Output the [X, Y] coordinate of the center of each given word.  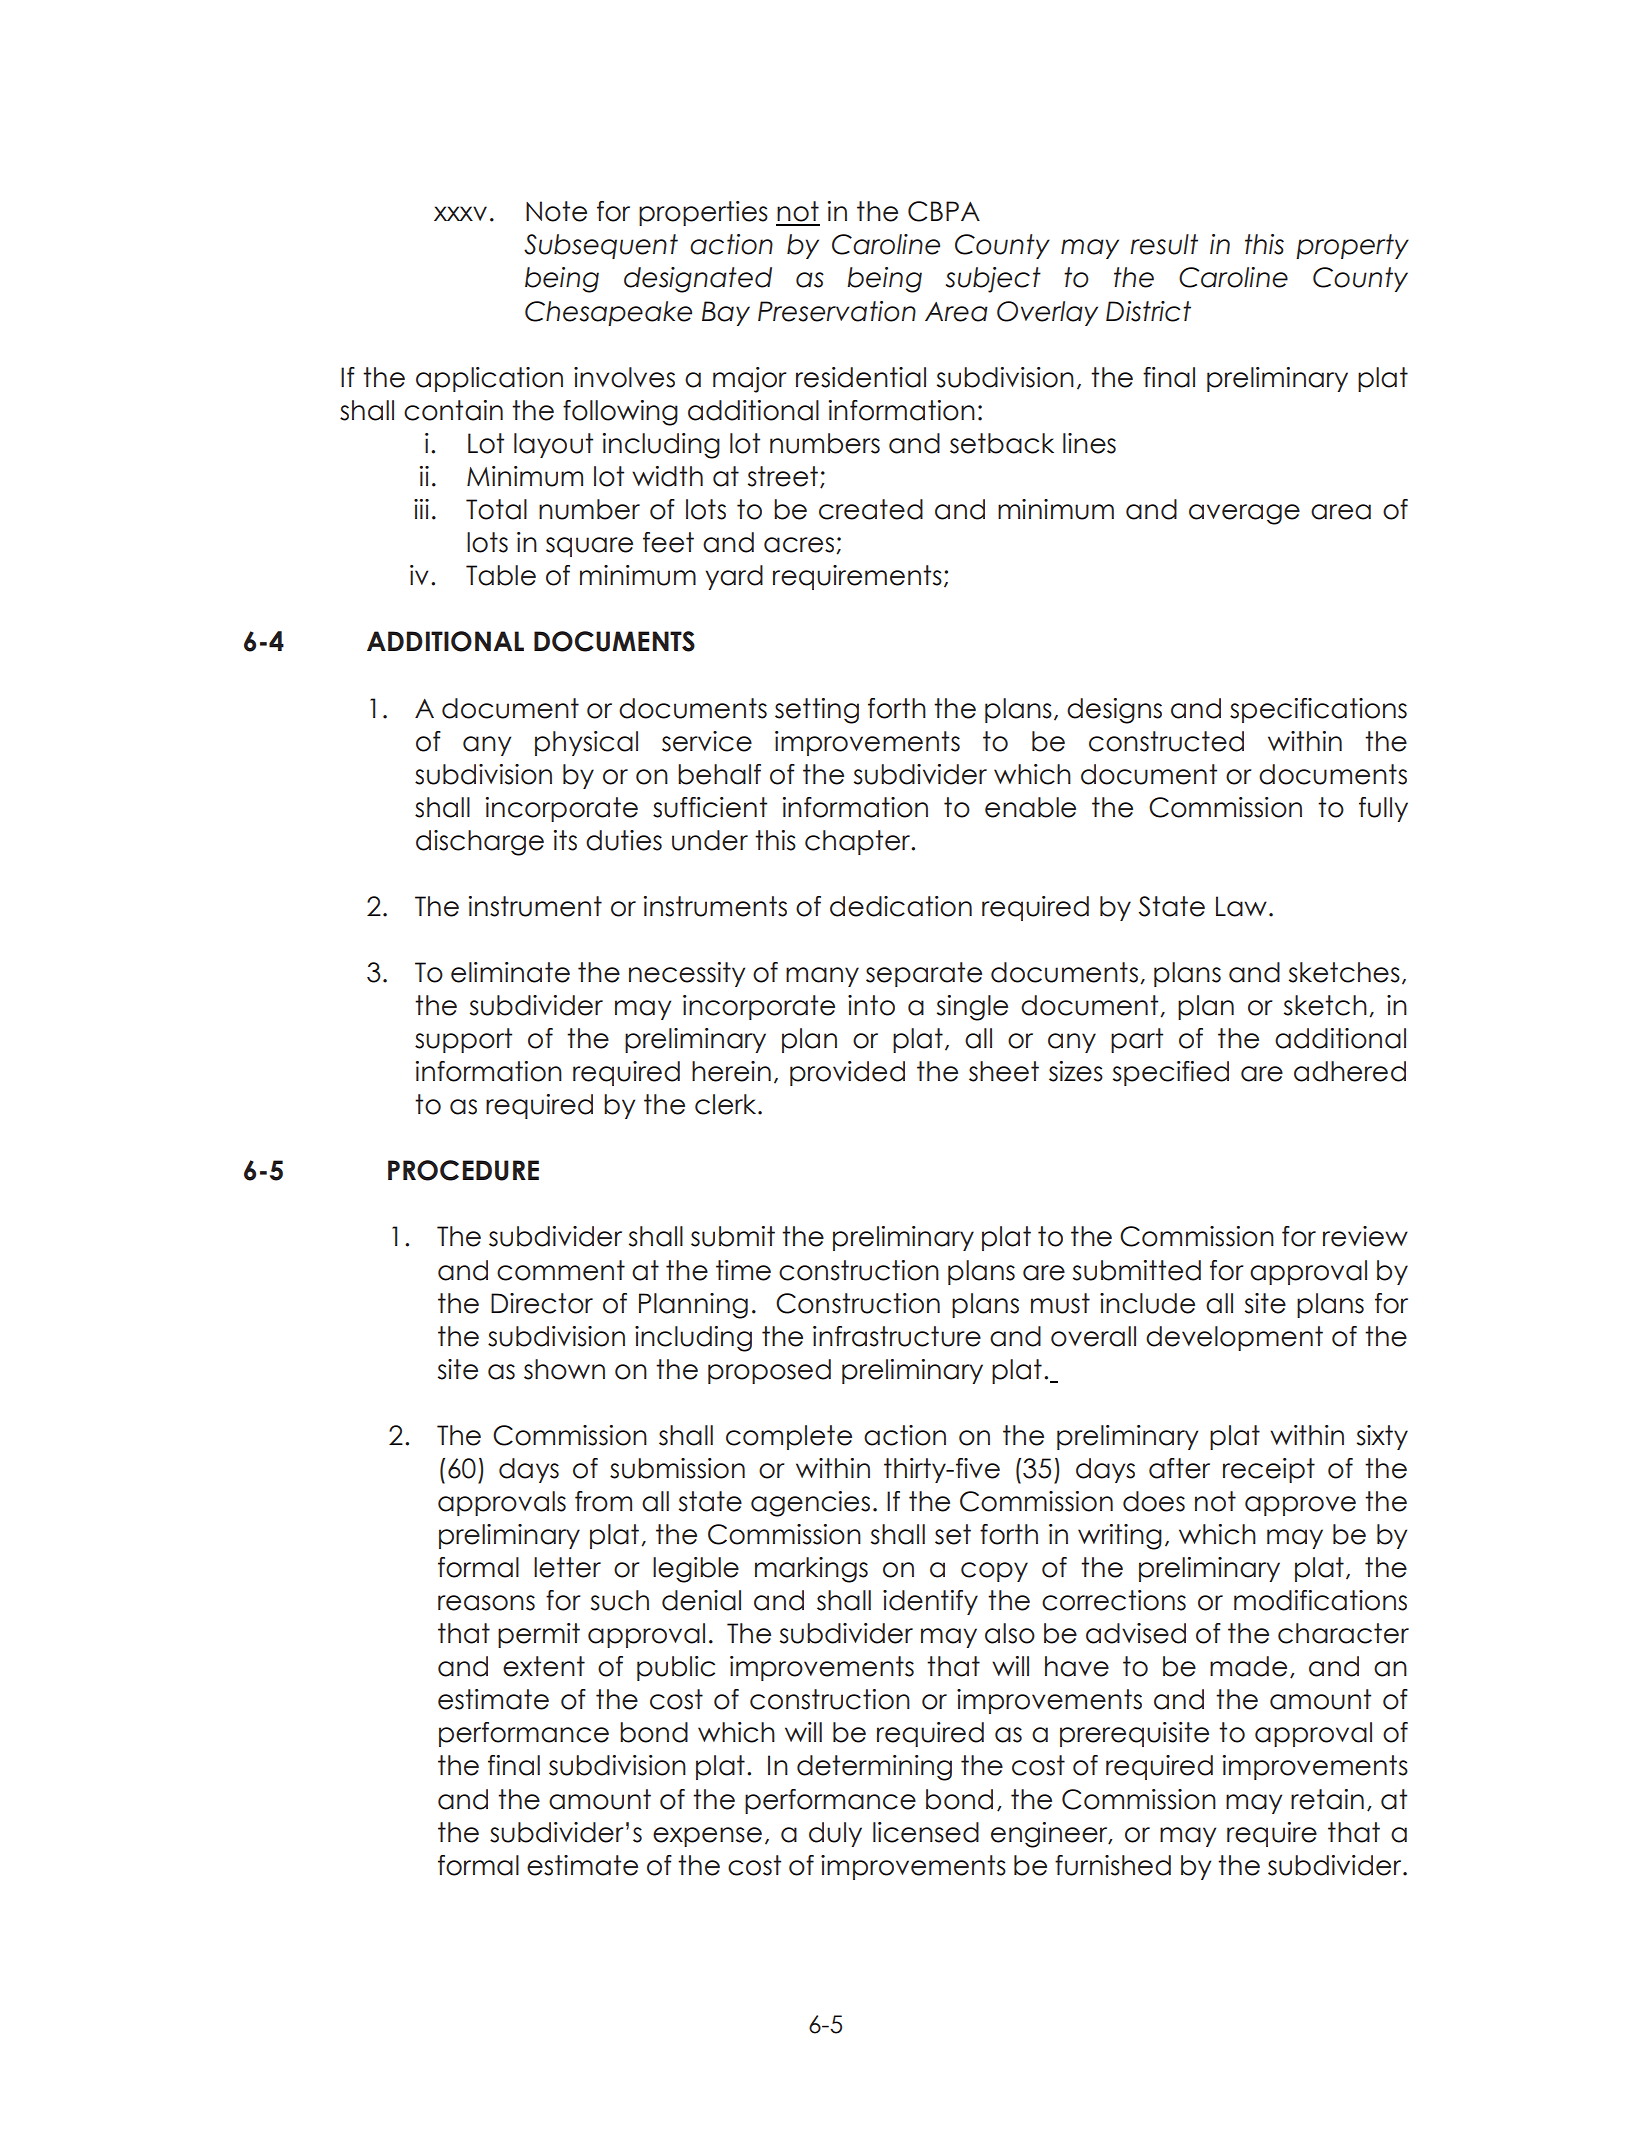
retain [1327, 1799]
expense [707, 1837]
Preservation [837, 311]
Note [556, 211]
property [1352, 246]
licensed [926, 1832]
